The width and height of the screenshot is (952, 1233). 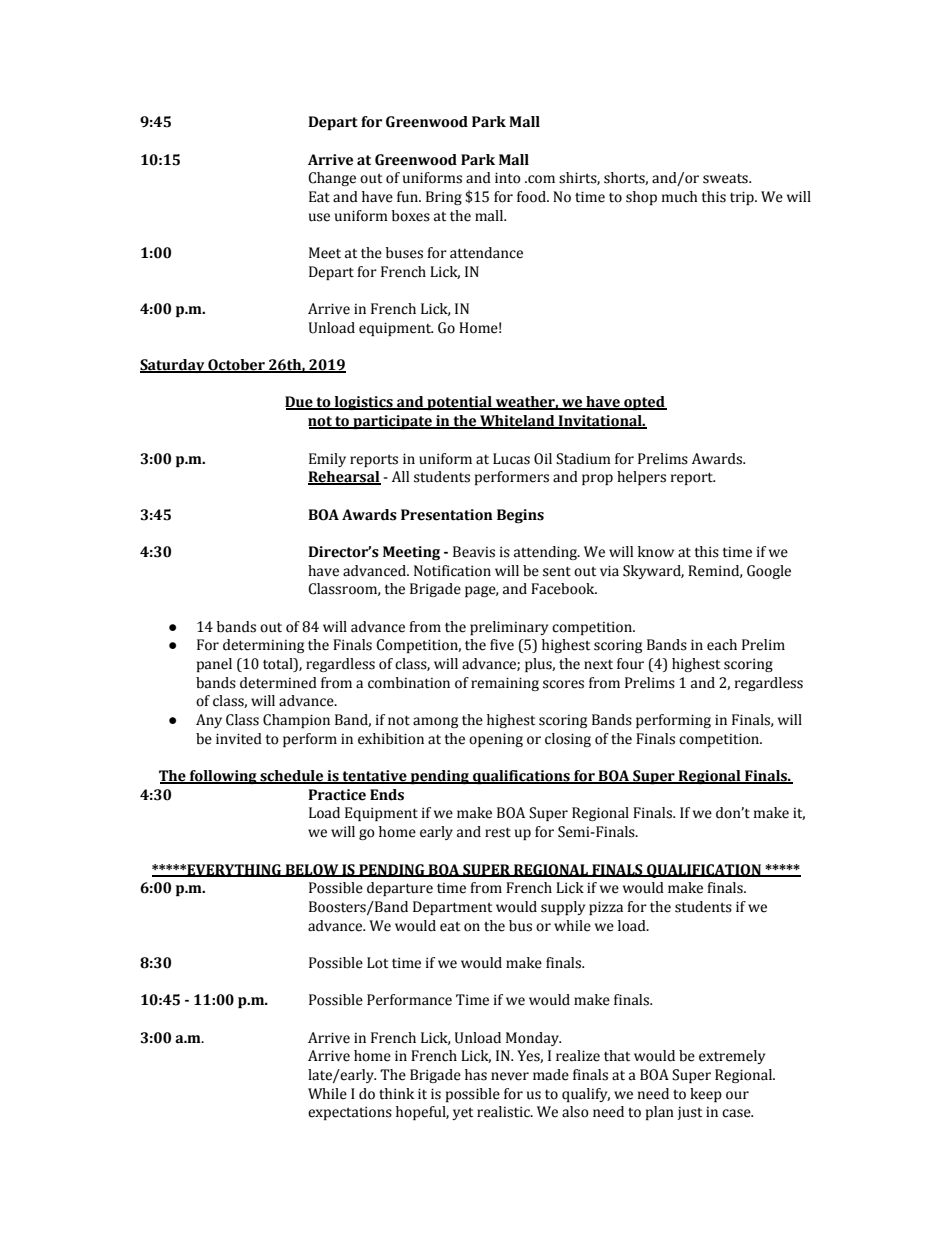 What do you see at coordinates (722, 645) in the screenshot?
I see `each` at bounding box center [722, 645].
